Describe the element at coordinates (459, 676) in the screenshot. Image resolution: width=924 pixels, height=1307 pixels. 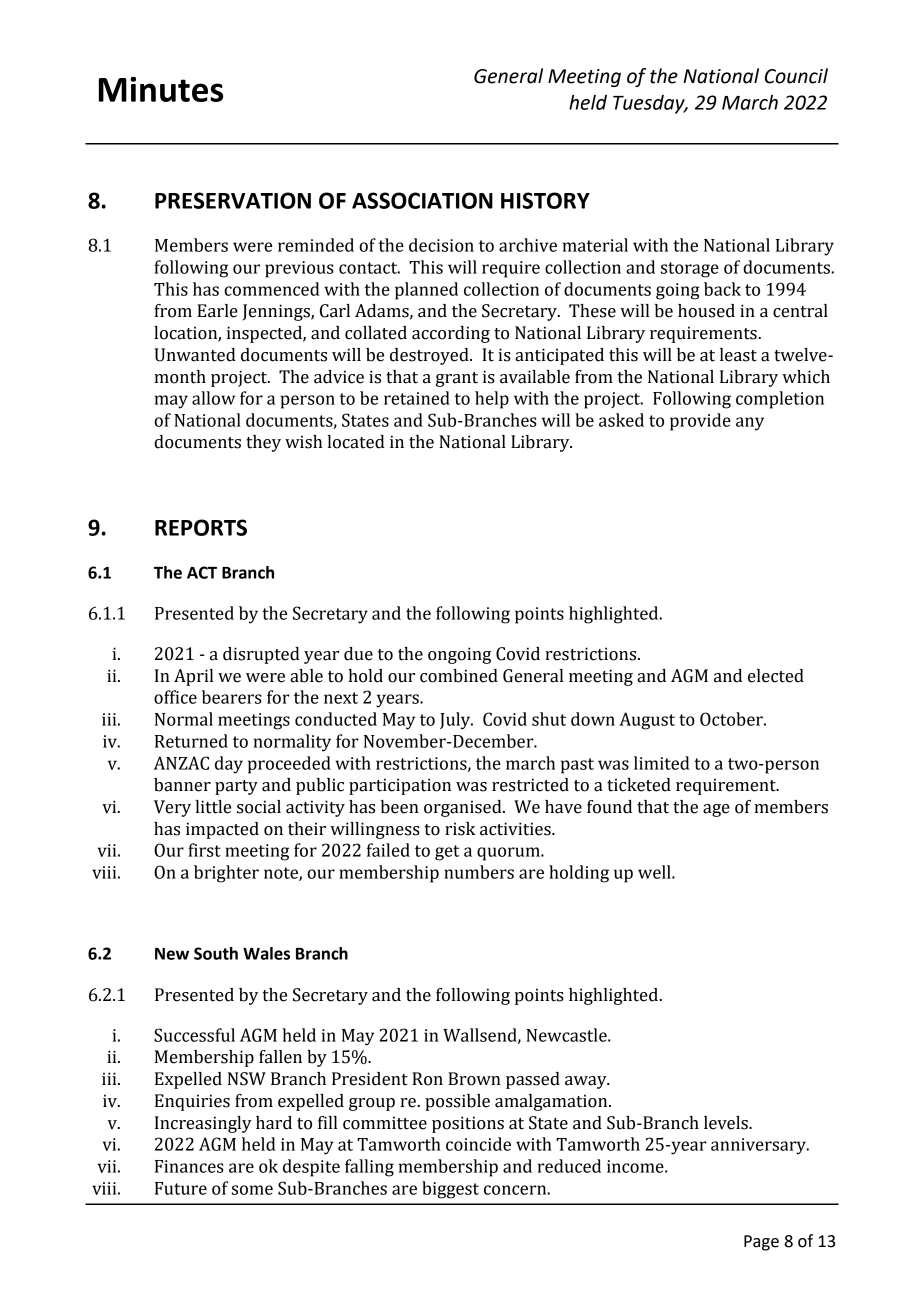
I see `combined` at that location.
